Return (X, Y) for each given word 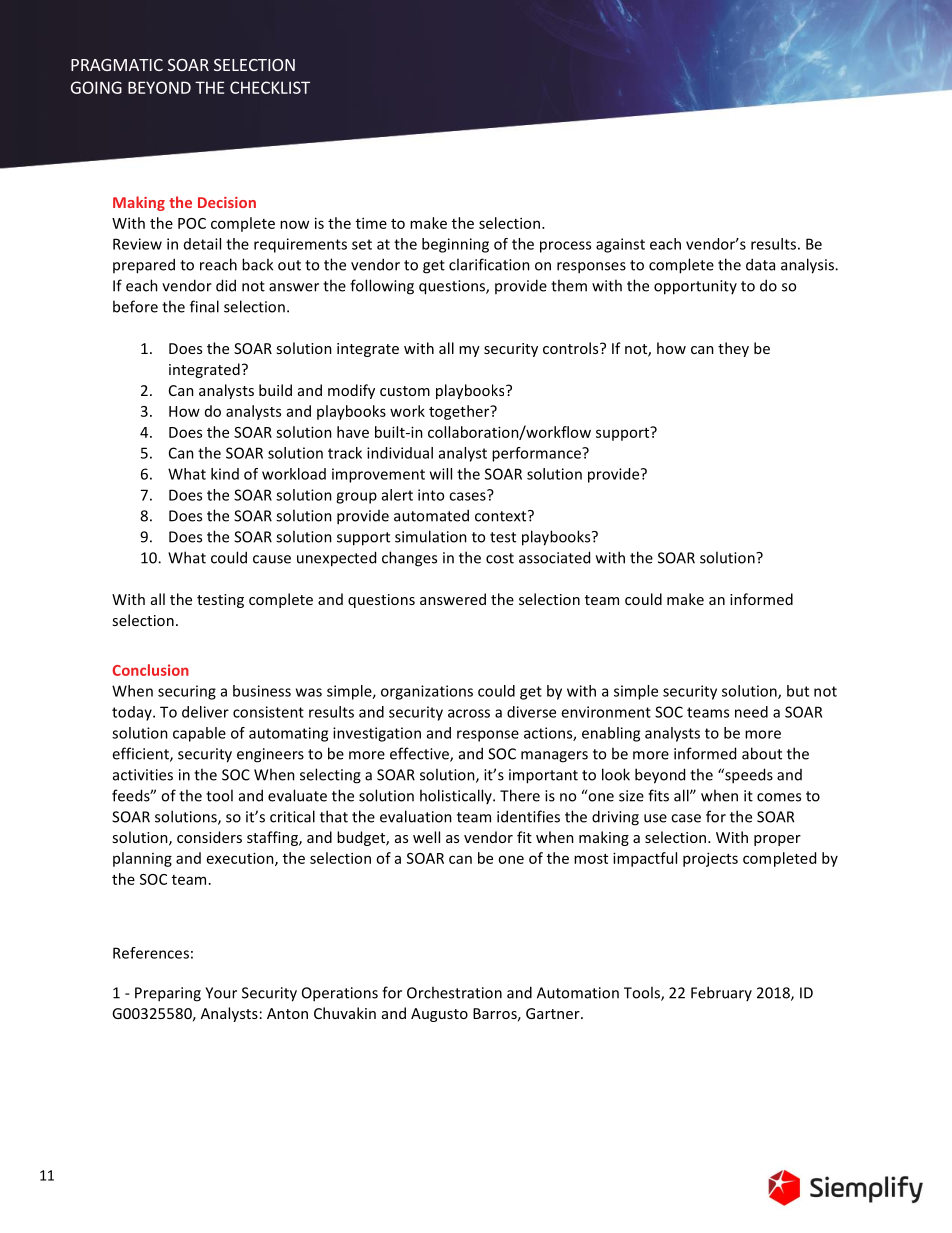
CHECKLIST (270, 87)
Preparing (168, 994)
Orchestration (454, 992)
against (620, 245)
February (721, 993)
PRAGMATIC (117, 65)
